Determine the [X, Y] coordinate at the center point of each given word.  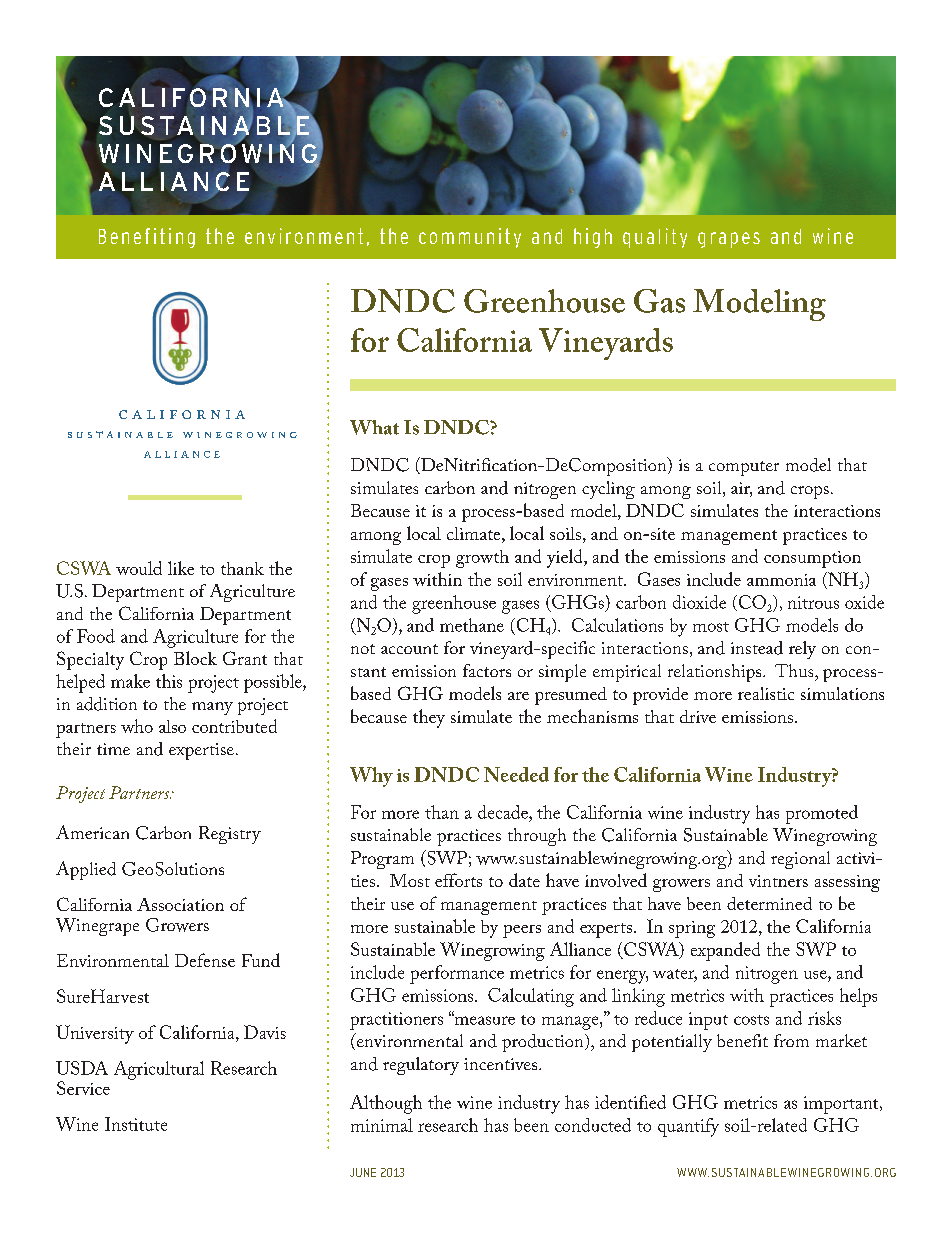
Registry [230, 835]
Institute [136, 1124]
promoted [822, 814]
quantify [688, 1127]
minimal [382, 1125]
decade [504, 812]
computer [744, 468]
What [374, 427]
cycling [608, 490]
